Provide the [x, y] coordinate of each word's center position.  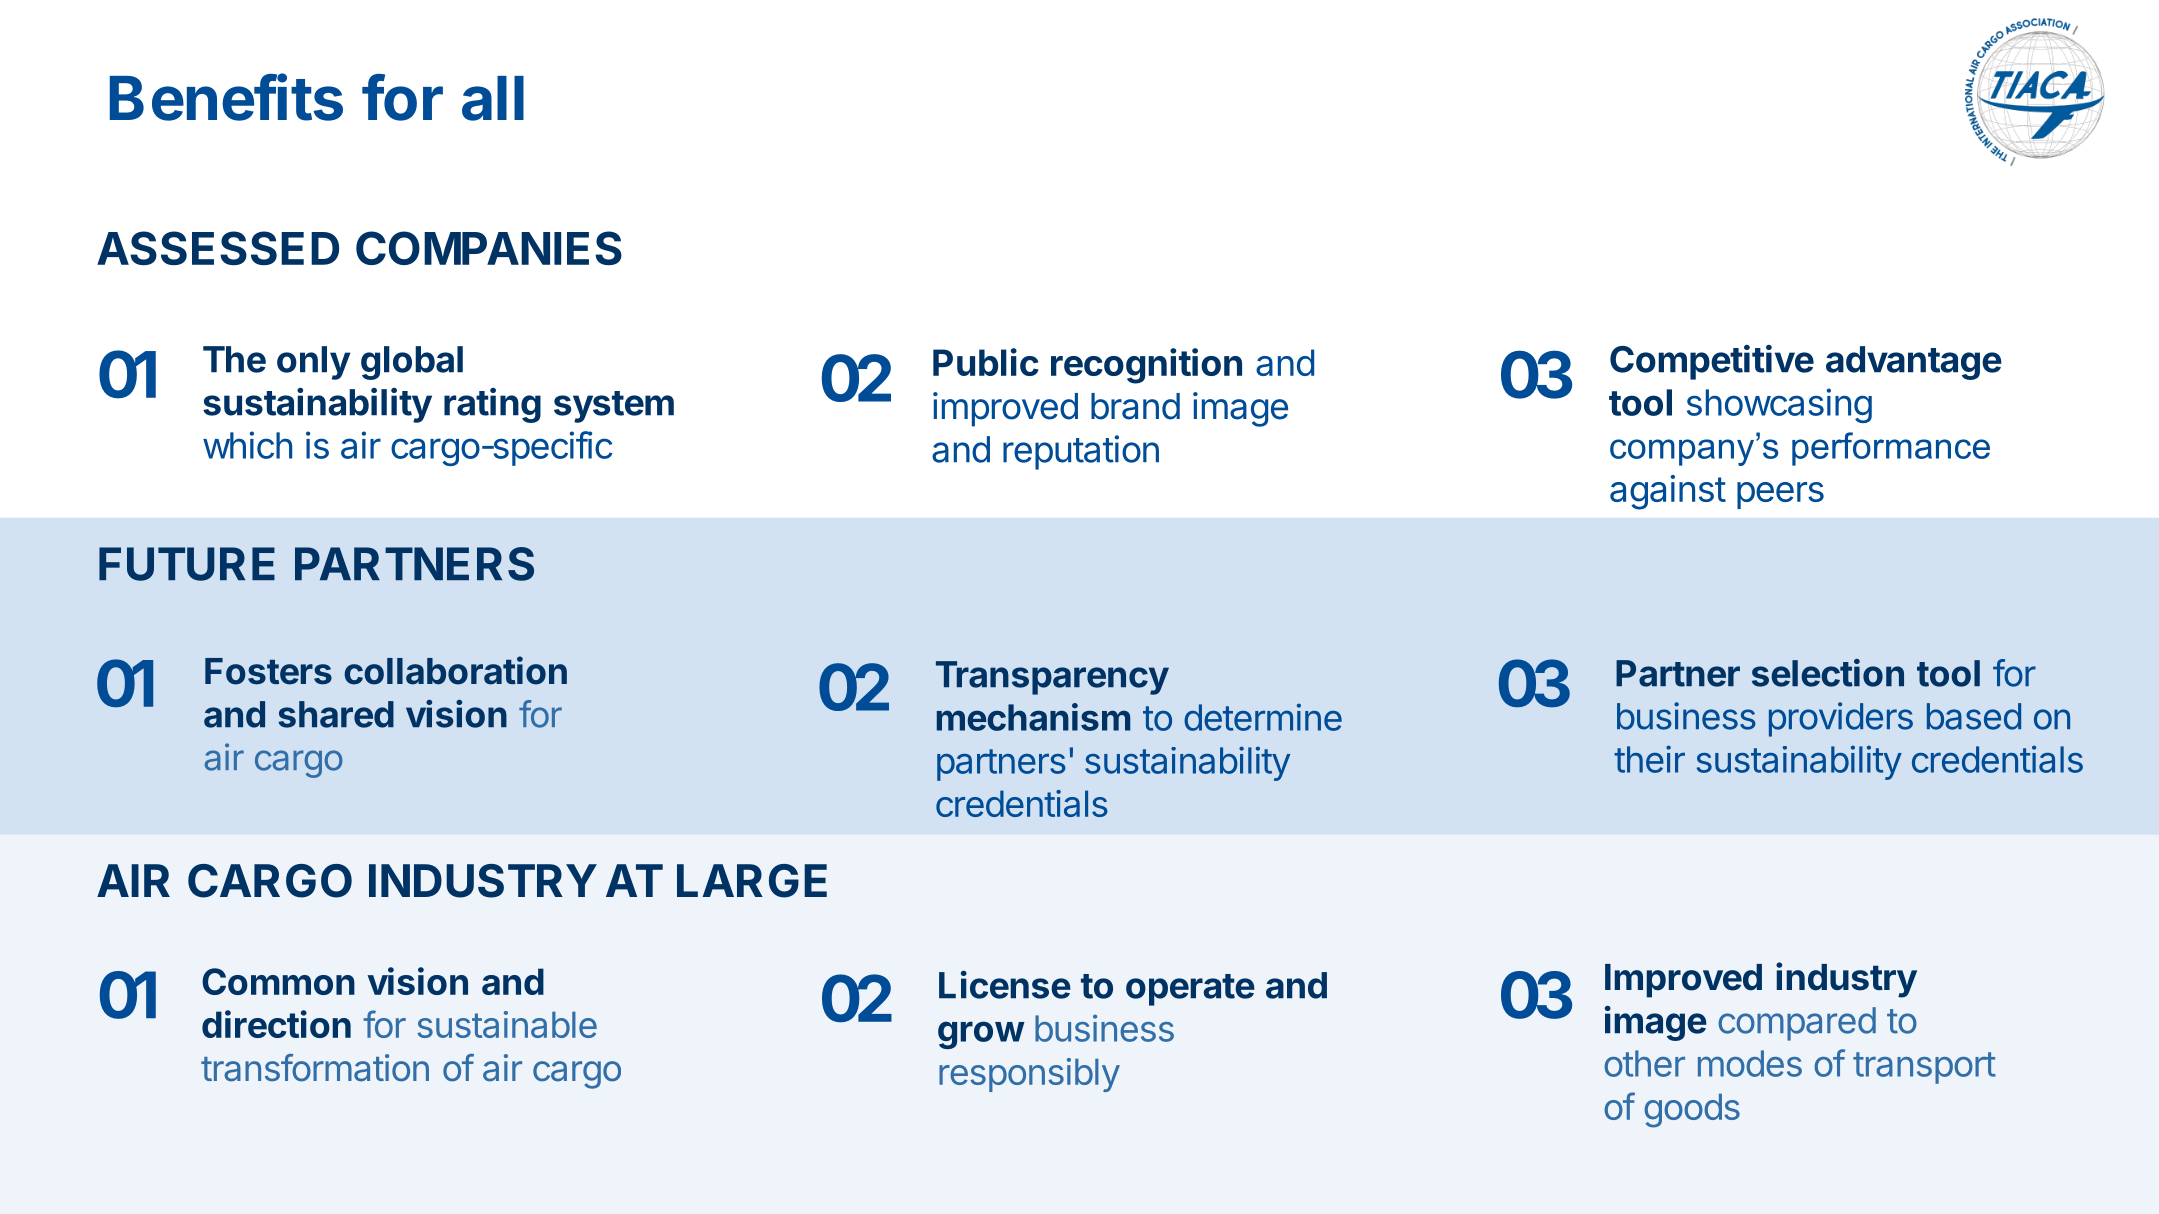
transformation [315, 1068]
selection [1828, 673]
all [493, 98]
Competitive [1712, 362]
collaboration [455, 670]
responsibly [1029, 1075]
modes [1750, 1063]
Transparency [1052, 678]
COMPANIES [489, 248]
